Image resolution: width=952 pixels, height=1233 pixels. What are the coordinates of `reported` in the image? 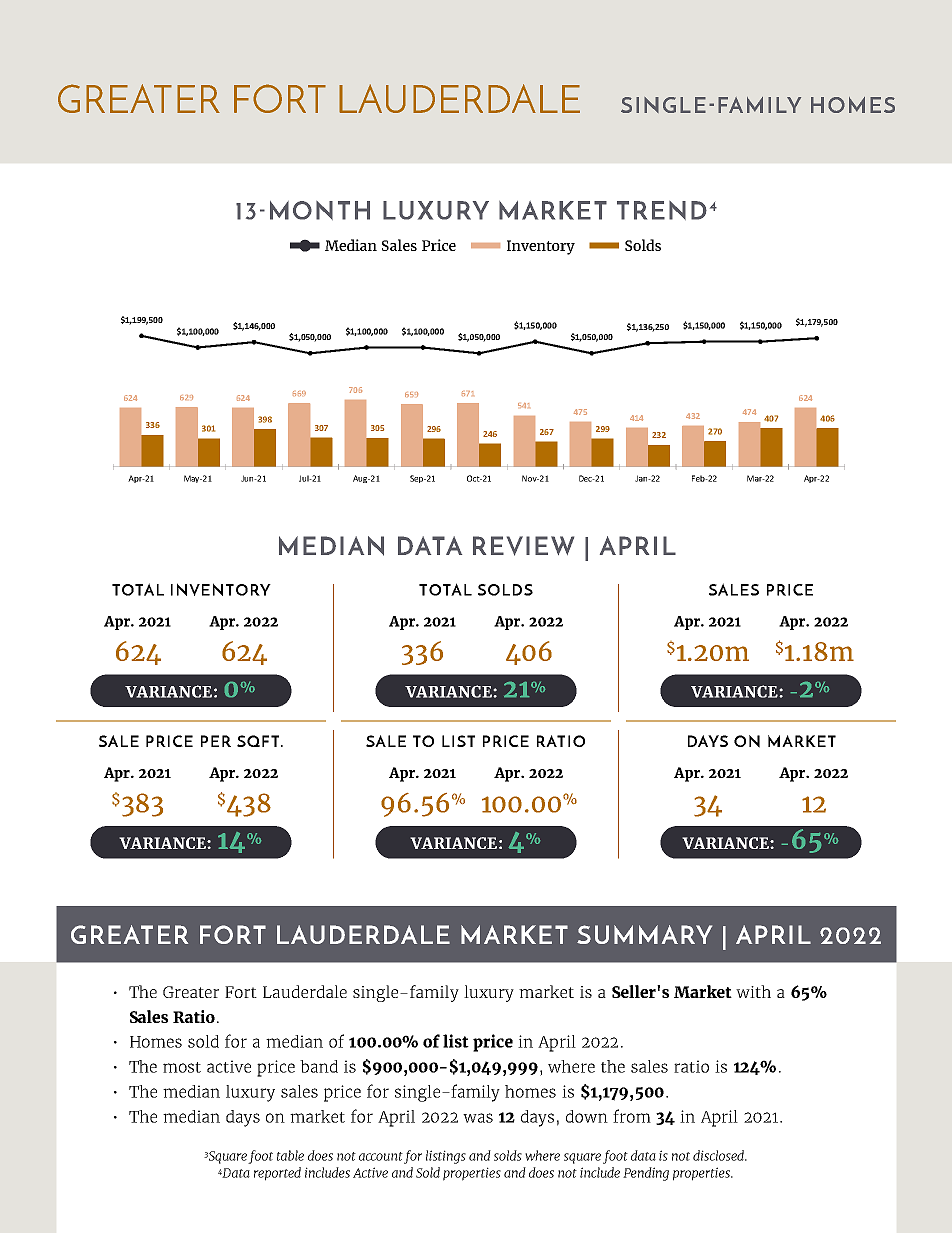 It's located at (277, 1174).
